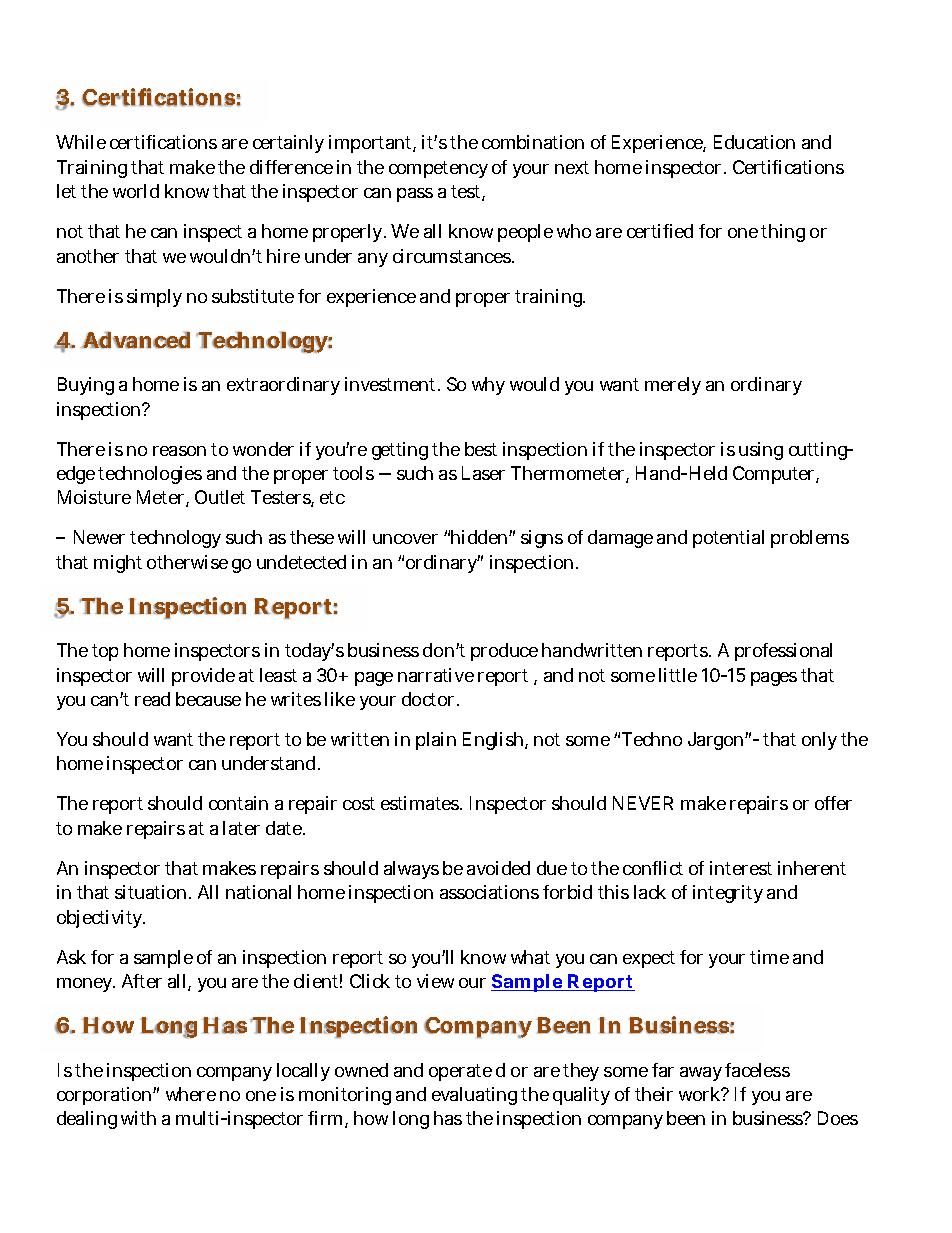 This page has width=952, height=1233. Describe the element at coordinates (757, 1070) in the page. I see `faceless` at that location.
